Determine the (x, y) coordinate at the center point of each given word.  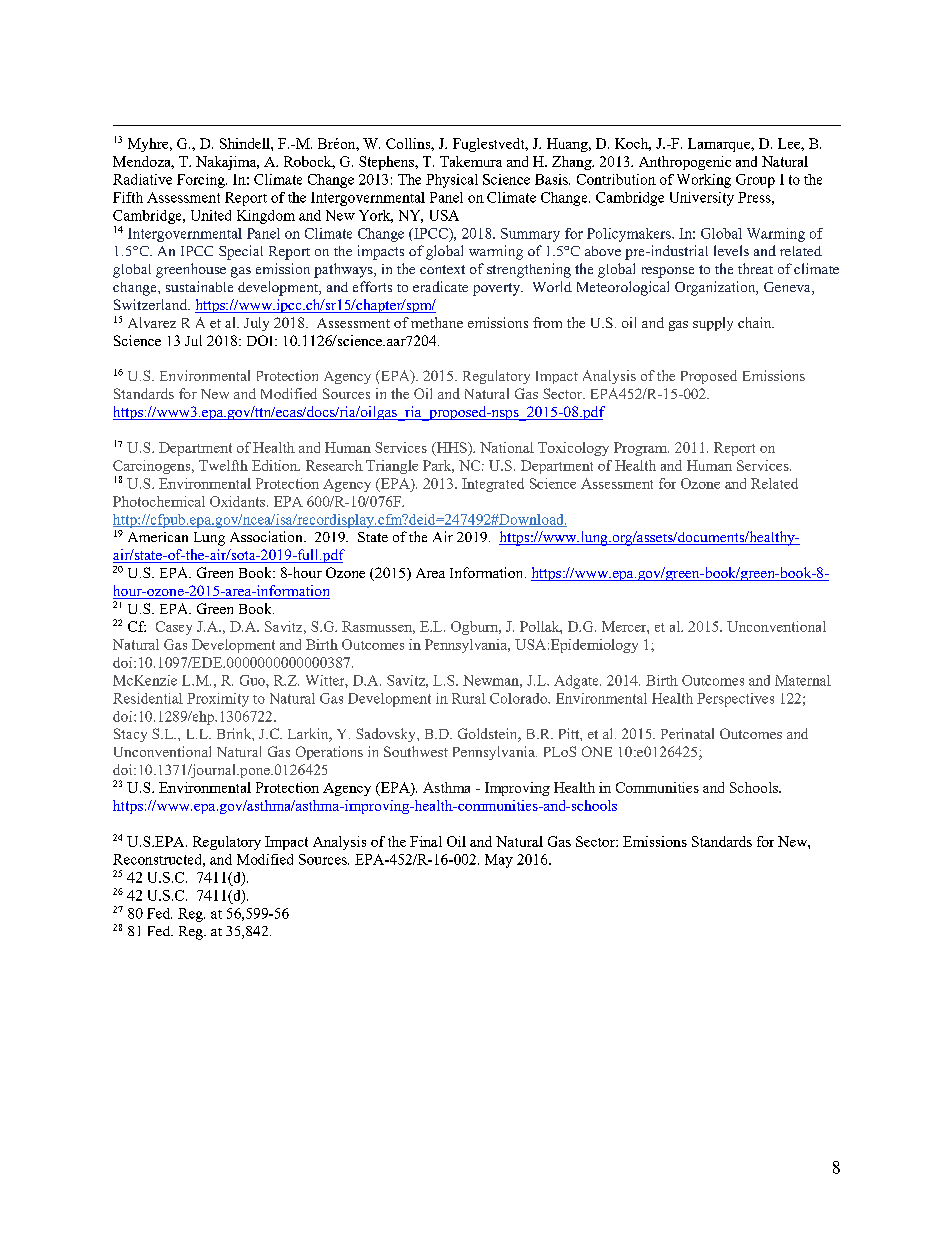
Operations (329, 753)
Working (704, 181)
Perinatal (687, 733)
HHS (451, 449)
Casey (174, 628)
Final (426, 841)
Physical (452, 181)
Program (641, 449)
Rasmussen (378, 627)
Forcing (202, 181)
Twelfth (223, 465)
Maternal (803, 680)
